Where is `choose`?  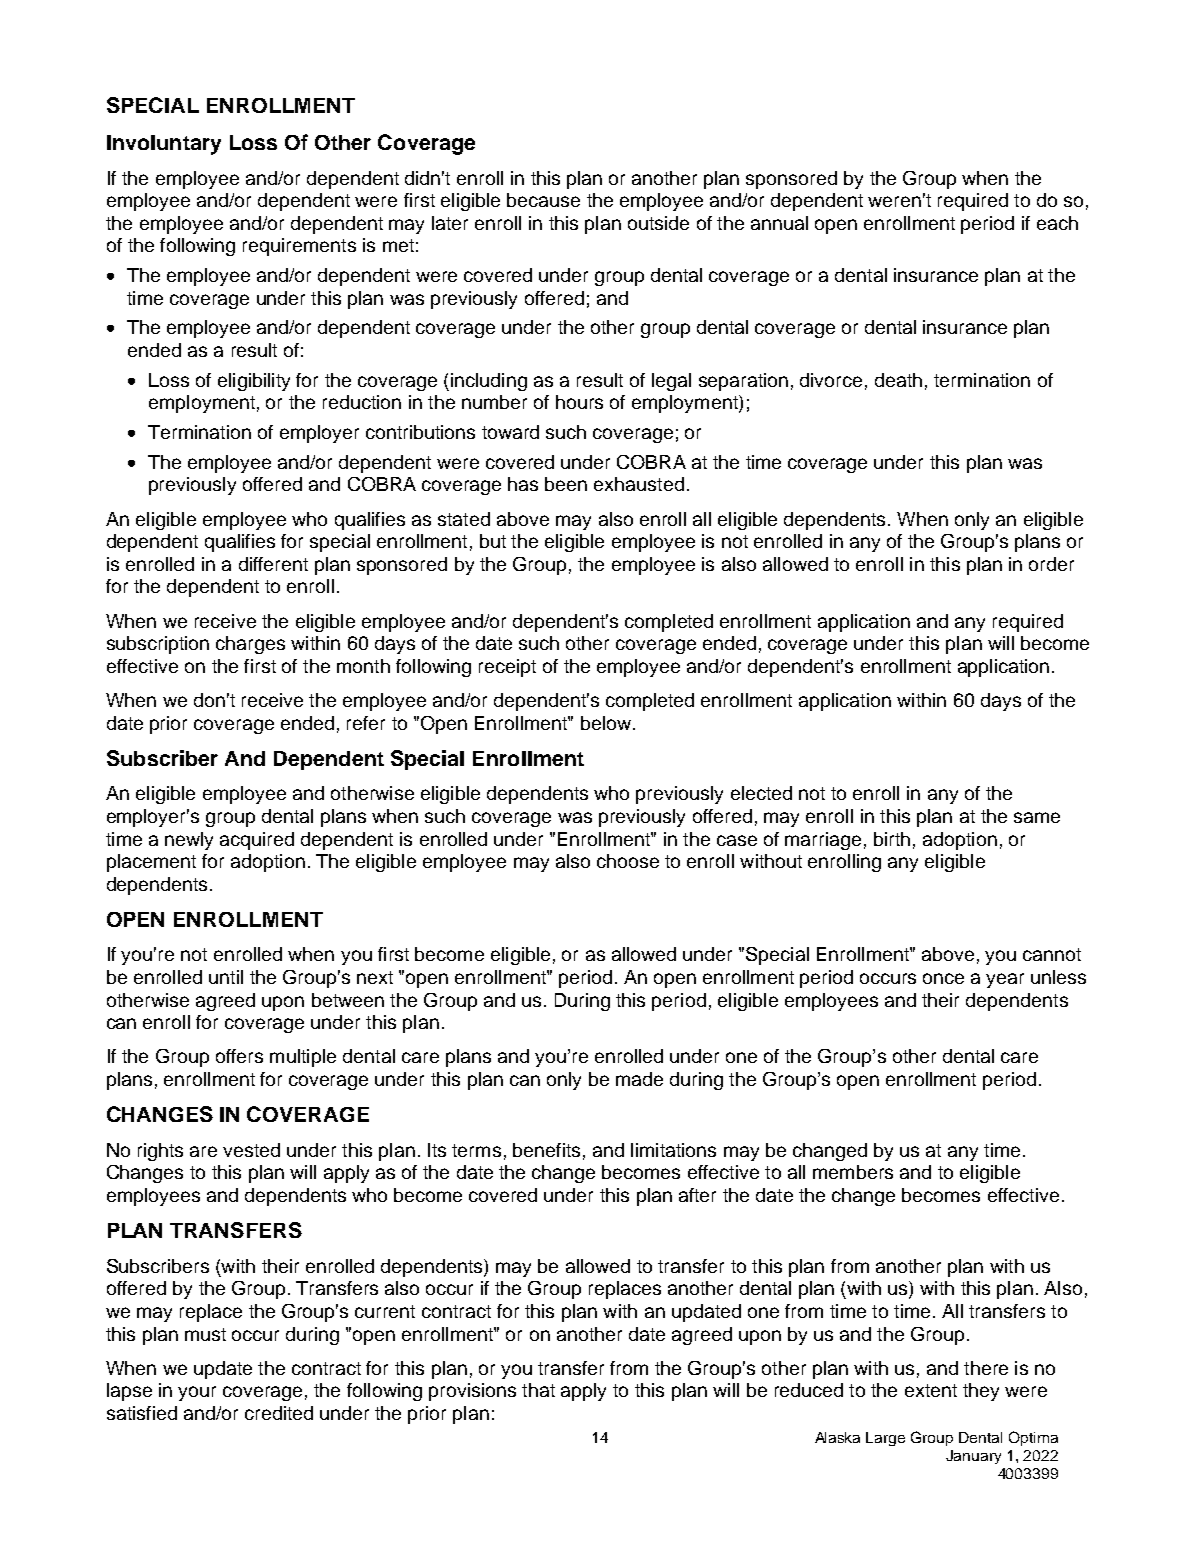
choose is located at coordinates (628, 861).
